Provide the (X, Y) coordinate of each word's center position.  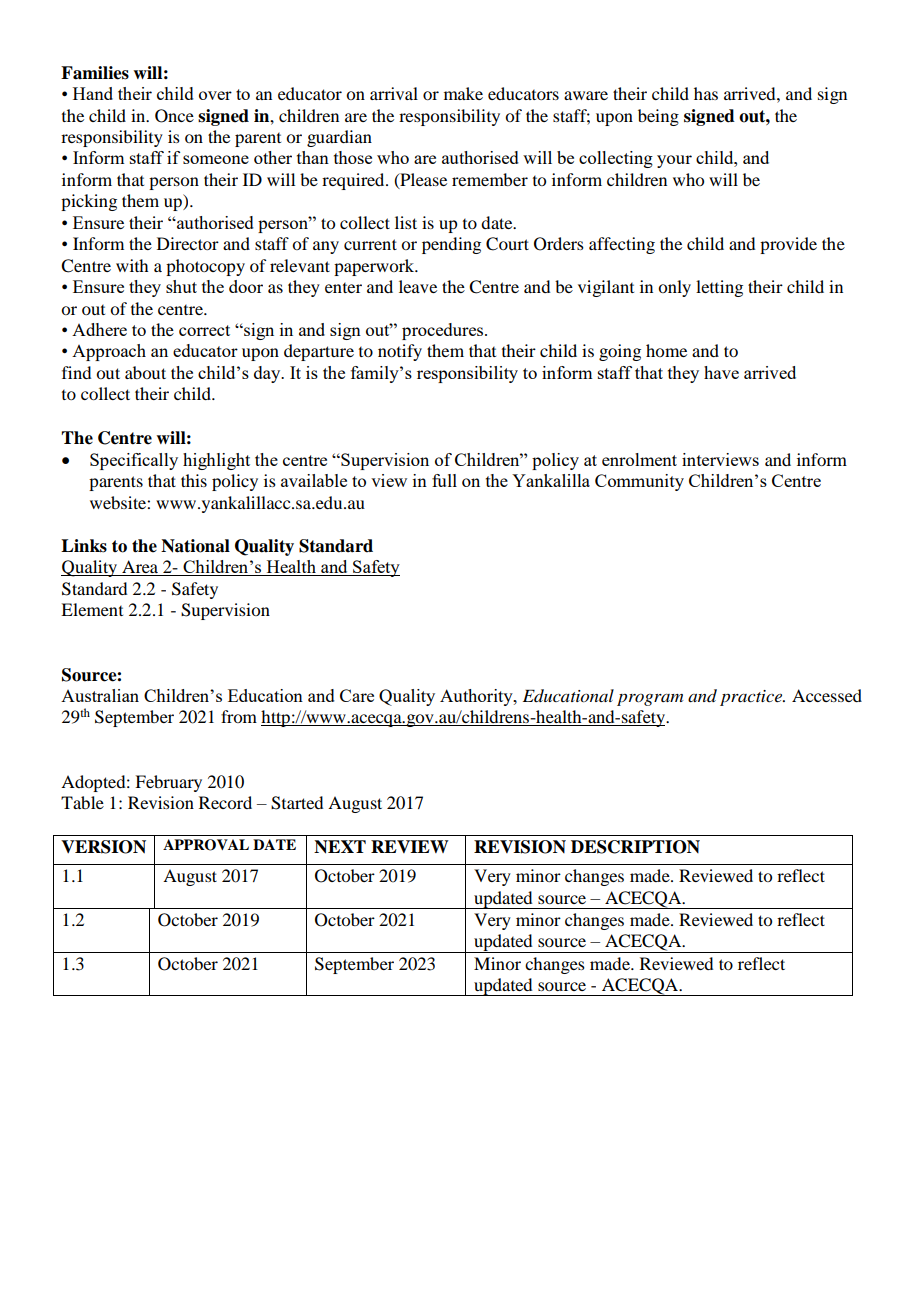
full (444, 480)
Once (174, 116)
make (463, 93)
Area (140, 568)
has (706, 93)
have (721, 372)
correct (204, 330)
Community (639, 482)
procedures (444, 331)
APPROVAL (206, 845)
